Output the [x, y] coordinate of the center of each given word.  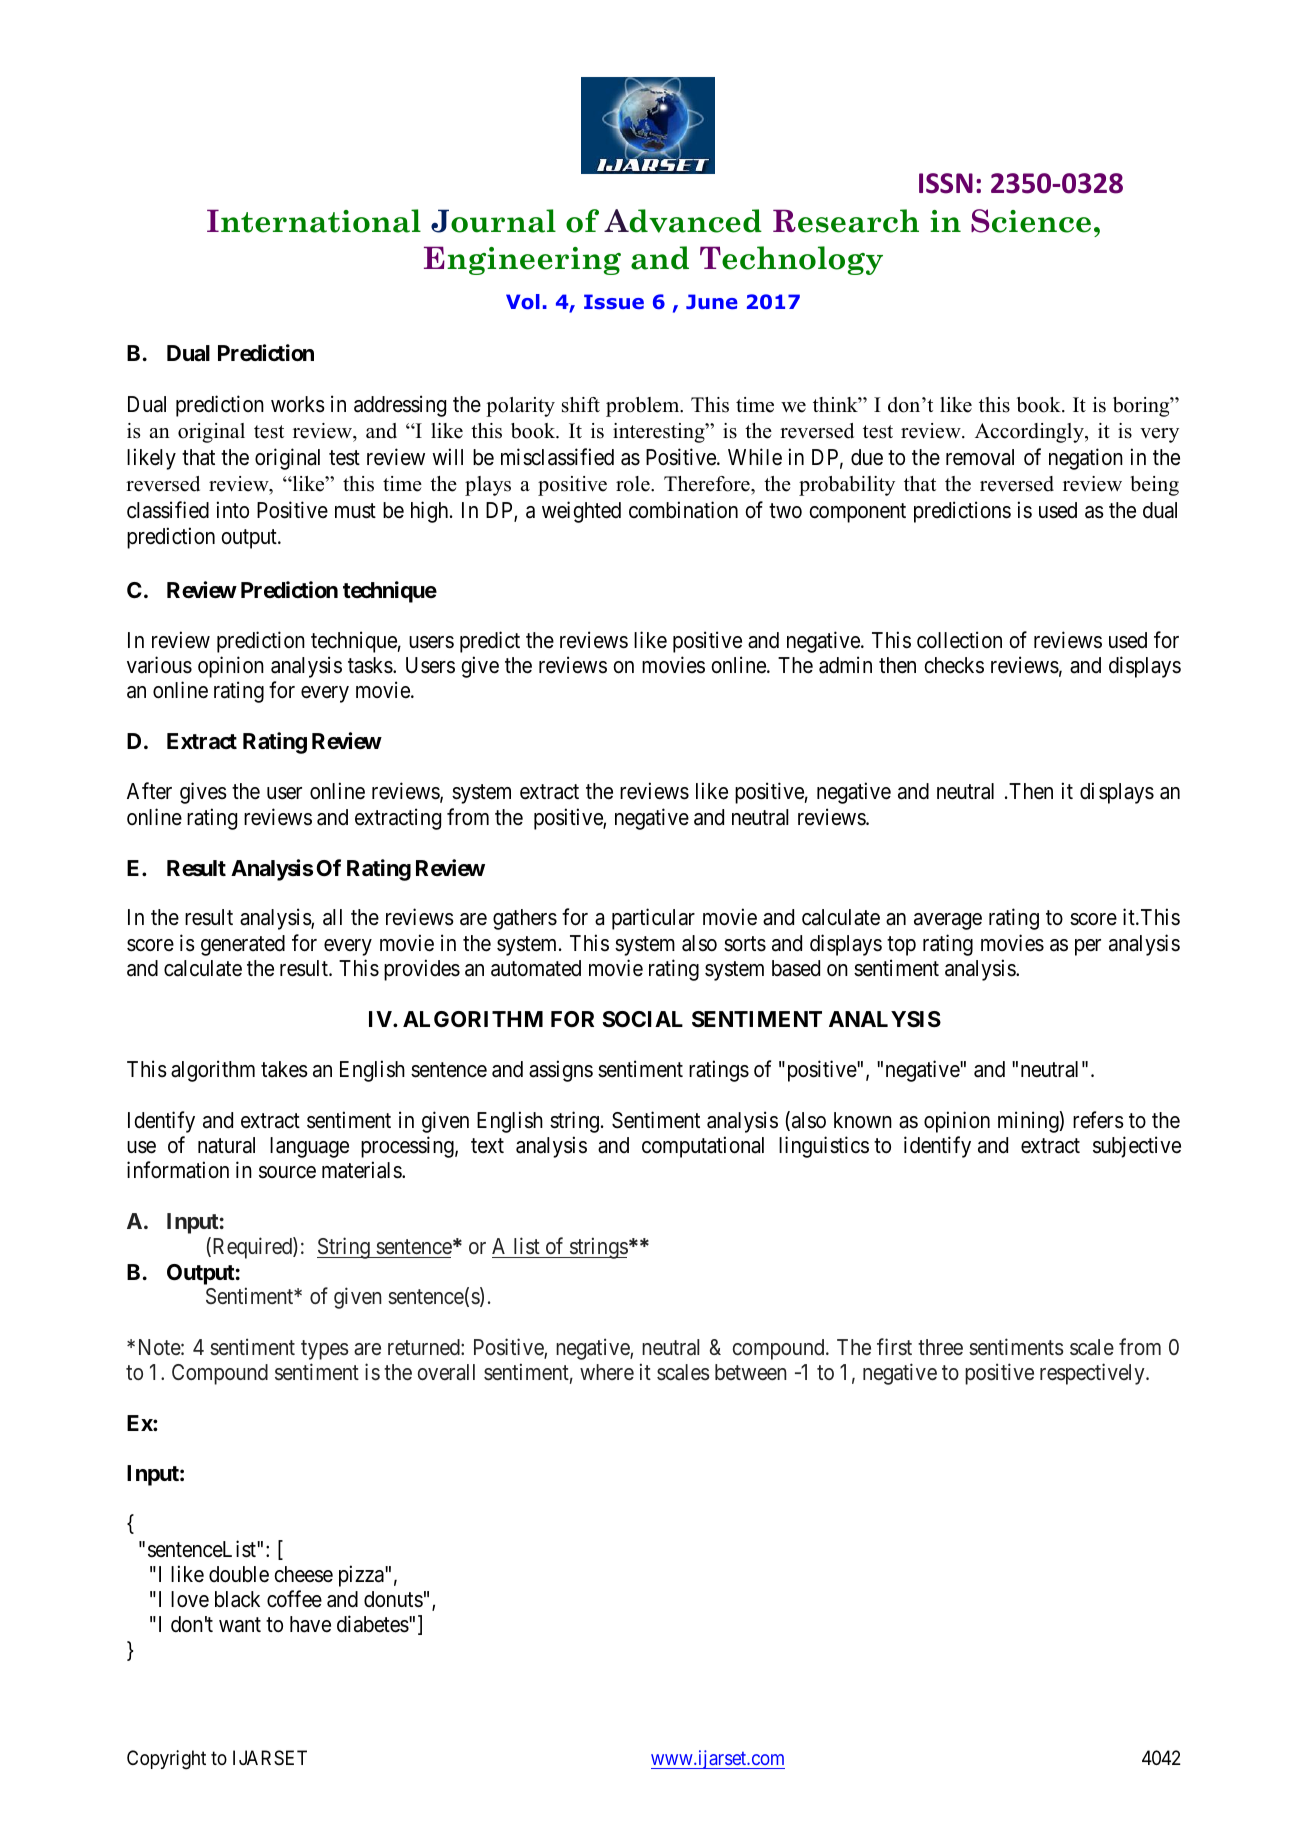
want [240, 1625]
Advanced [683, 221]
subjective [1137, 1147]
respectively [1093, 1374]
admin [845, 665]
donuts [393, 1599]
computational [703, 1147]
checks [954, 665]
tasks [370, 665]
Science [1031, 221]
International [314, 221]
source [287, 1172]
